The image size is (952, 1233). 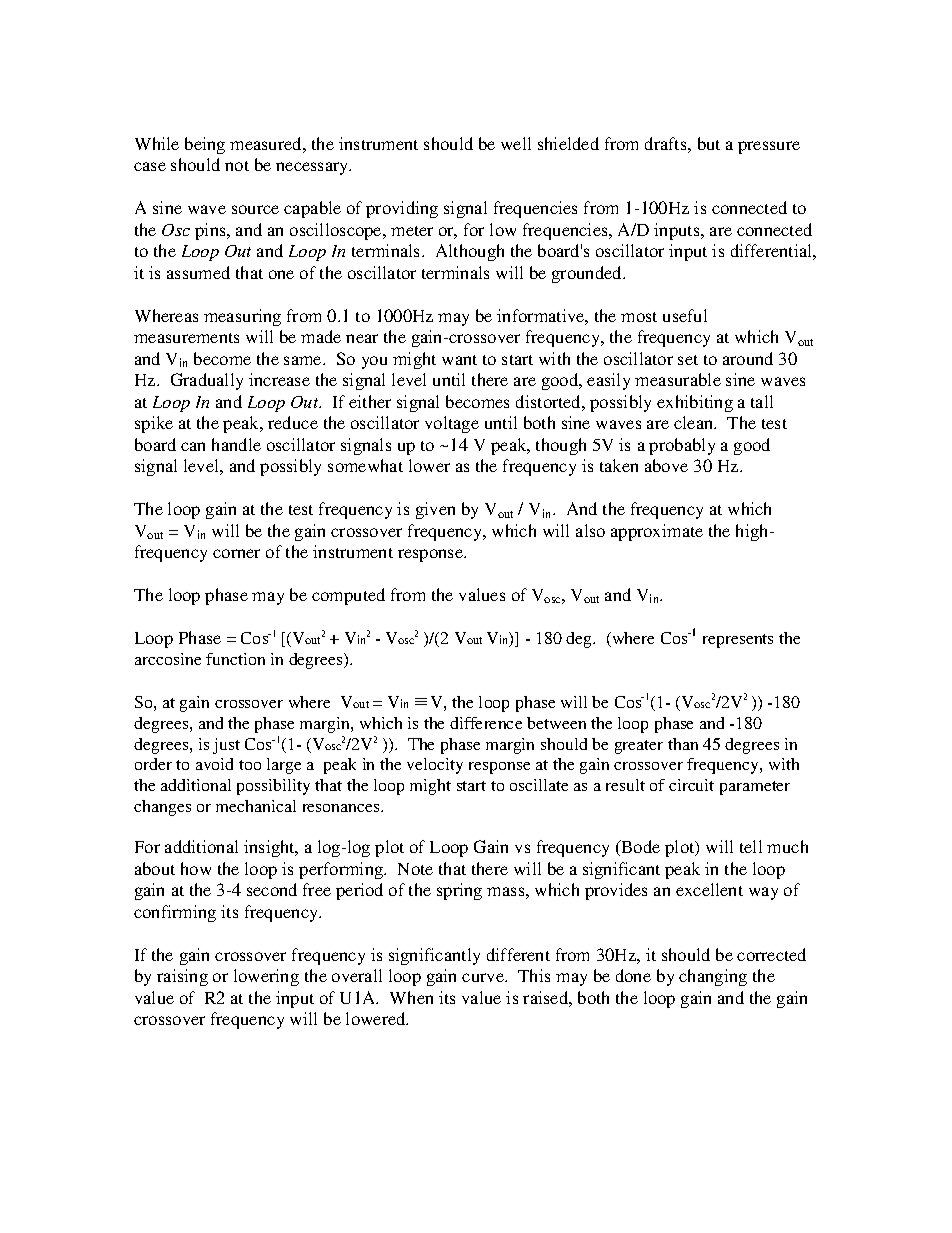 What do you see at coordinates (435, 510) in the screenshot?
I see `given` at bounding box center [435, 510].
